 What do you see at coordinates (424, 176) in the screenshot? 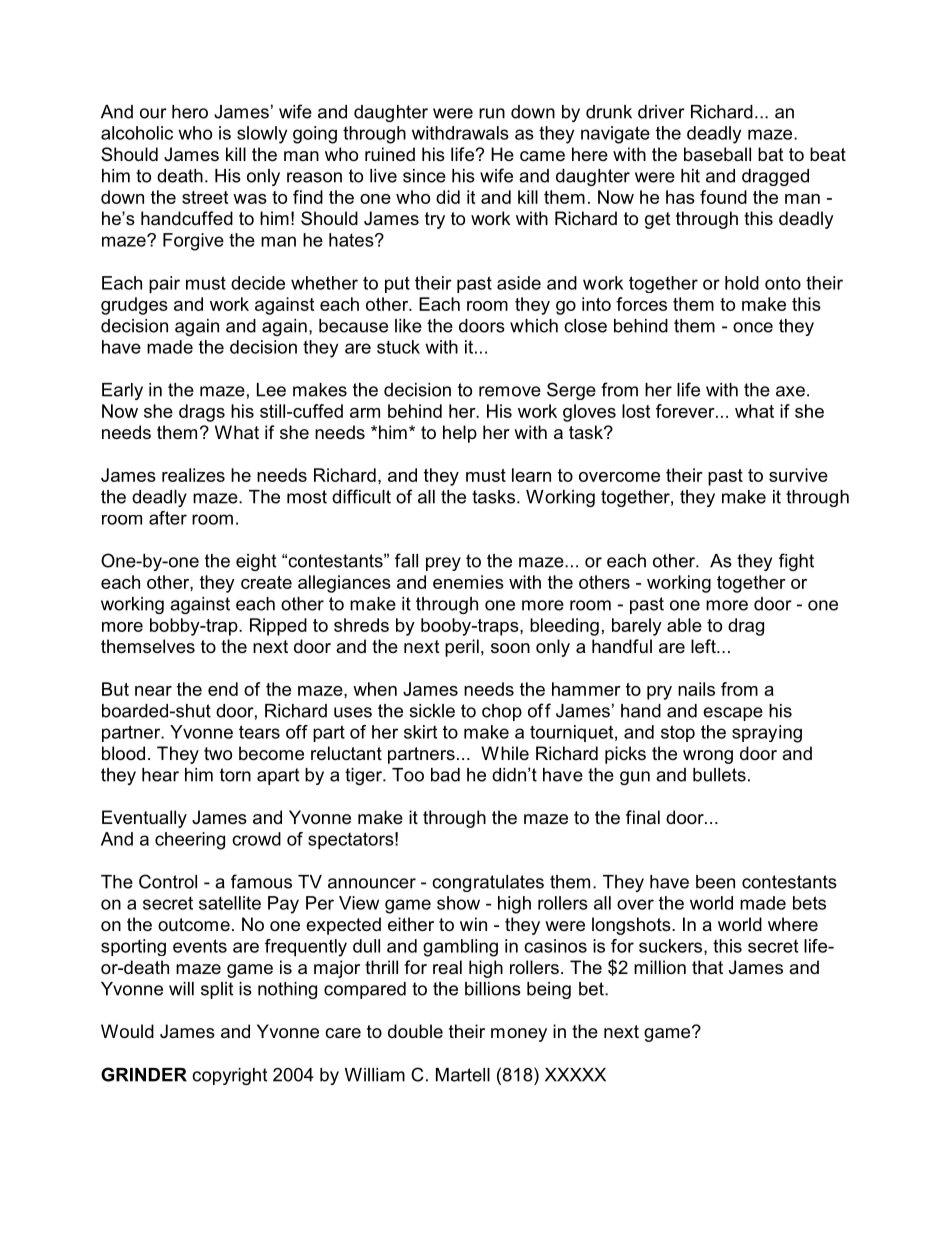
I see `since` at bounding box center [424, 176].
